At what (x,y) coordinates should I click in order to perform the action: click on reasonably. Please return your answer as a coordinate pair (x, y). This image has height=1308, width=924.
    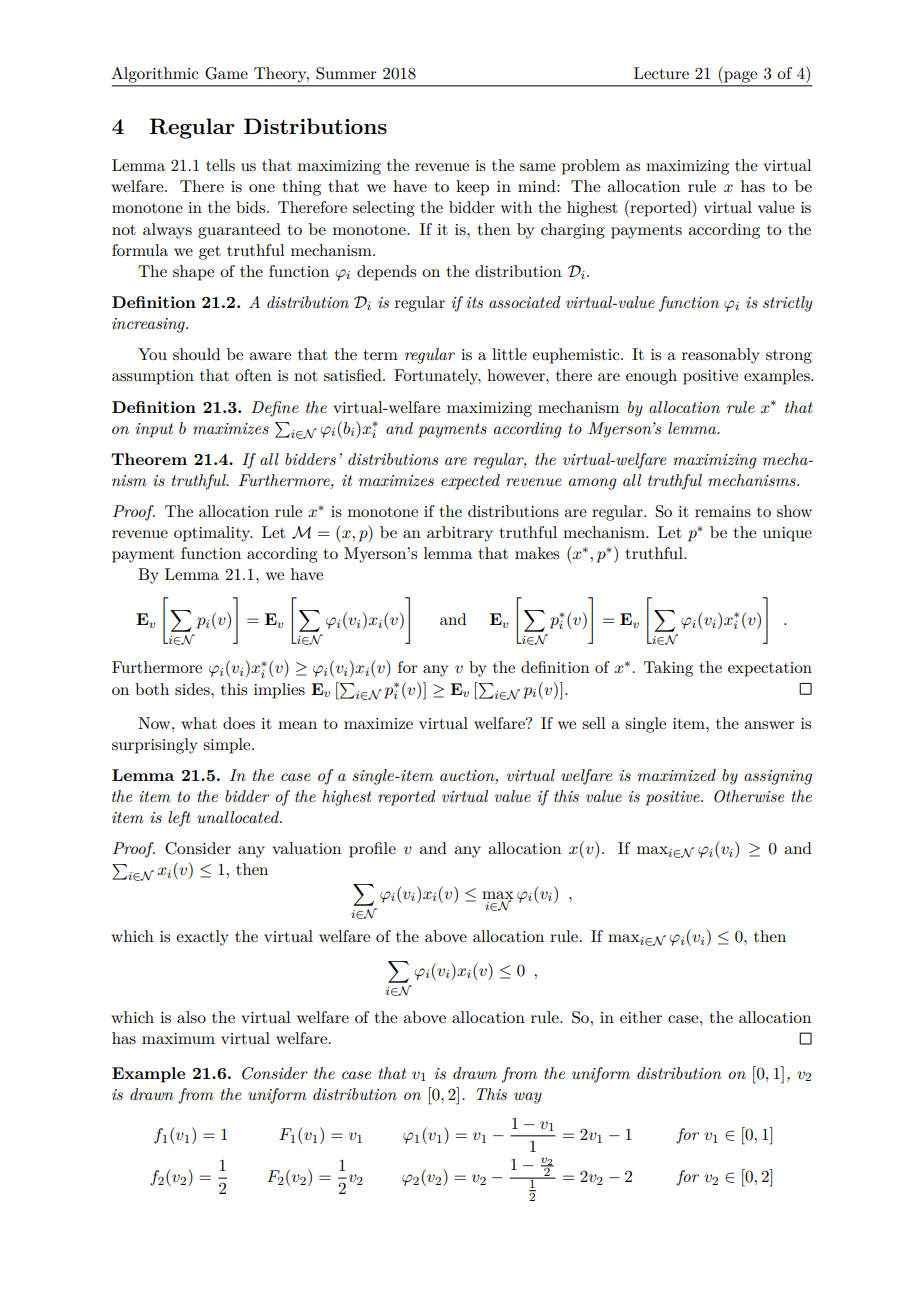
    Looking at the image, I should click on (721, 356).
